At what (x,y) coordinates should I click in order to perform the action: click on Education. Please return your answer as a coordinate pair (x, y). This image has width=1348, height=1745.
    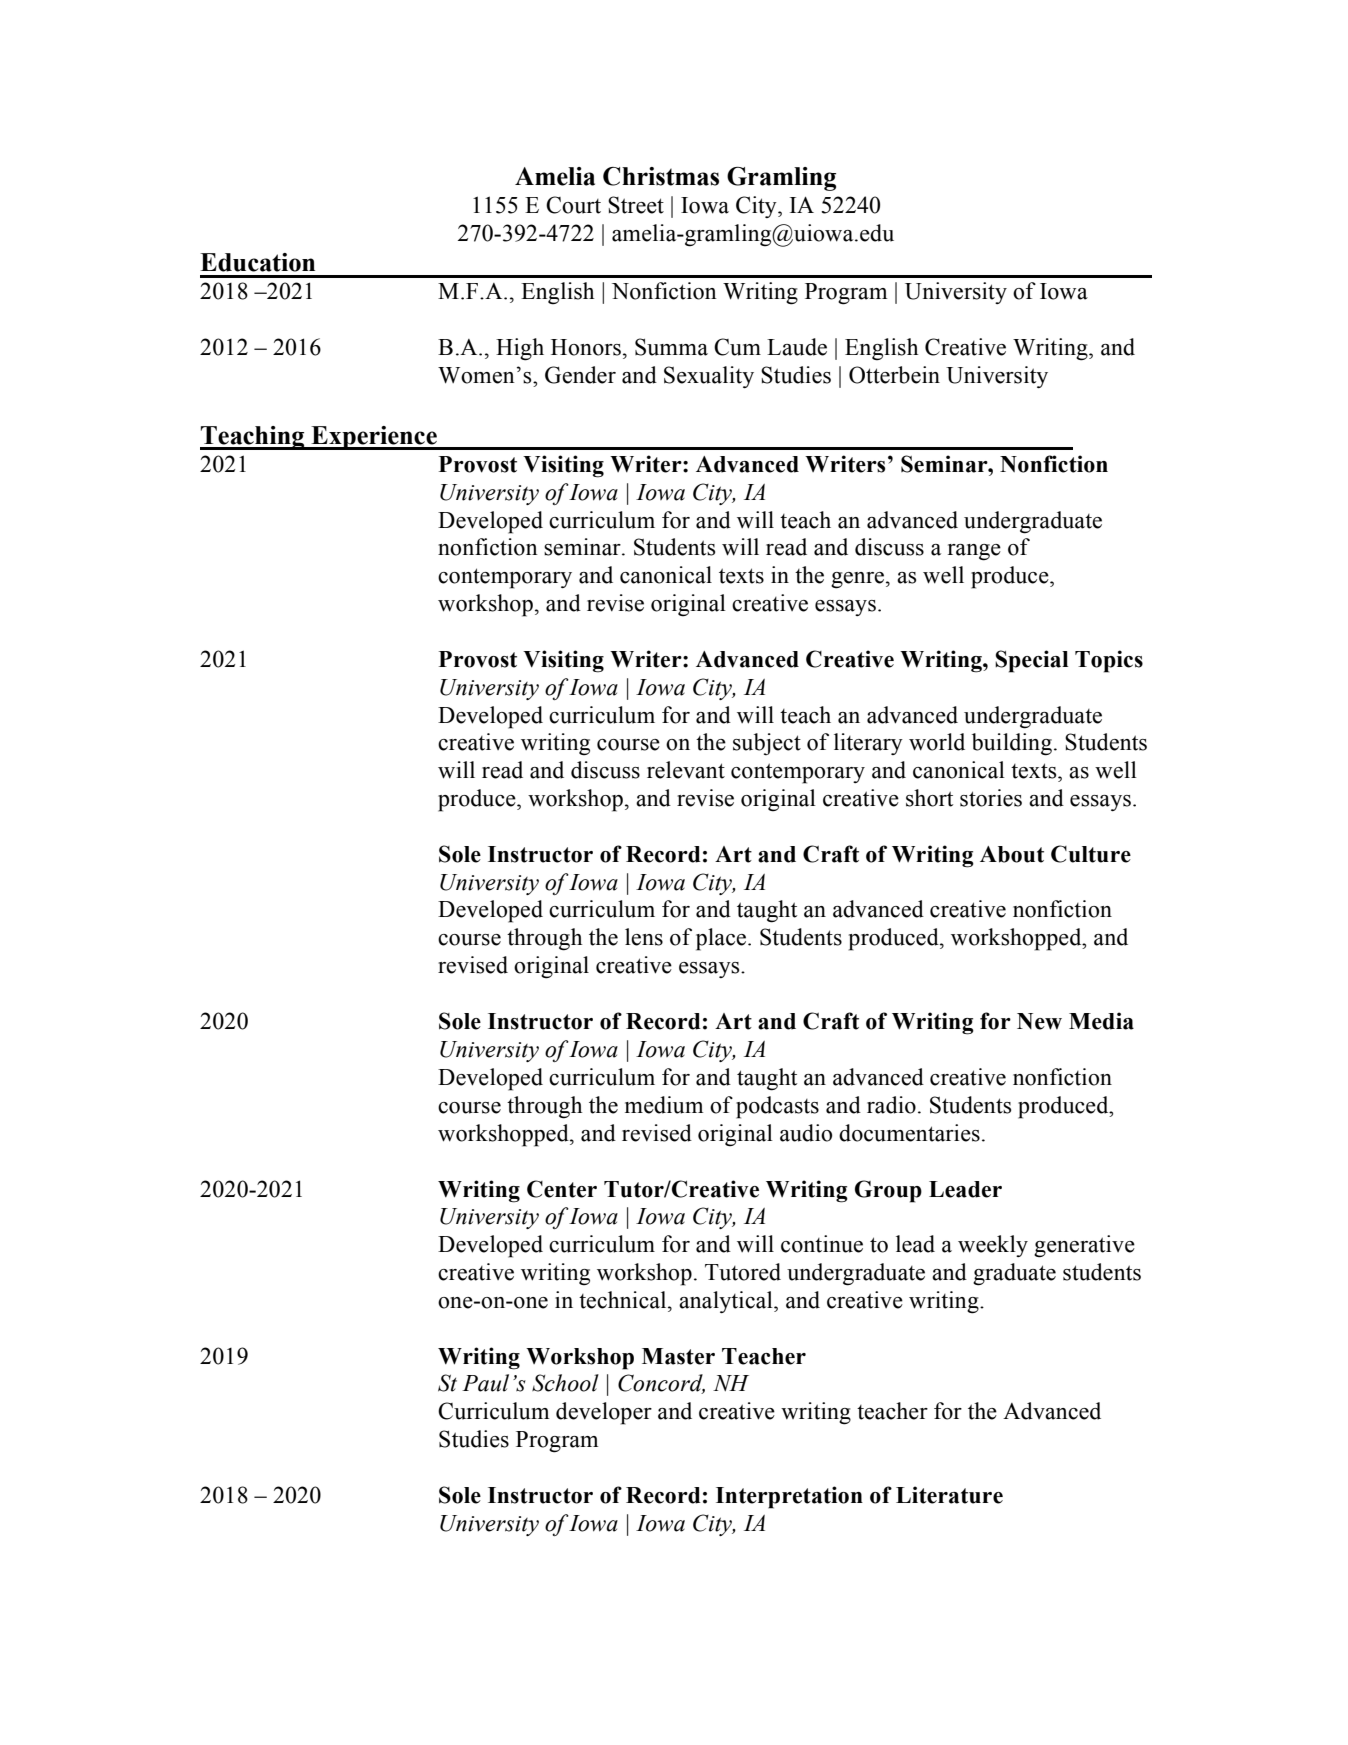
    Looking at the image, I should click on (257, 262).
